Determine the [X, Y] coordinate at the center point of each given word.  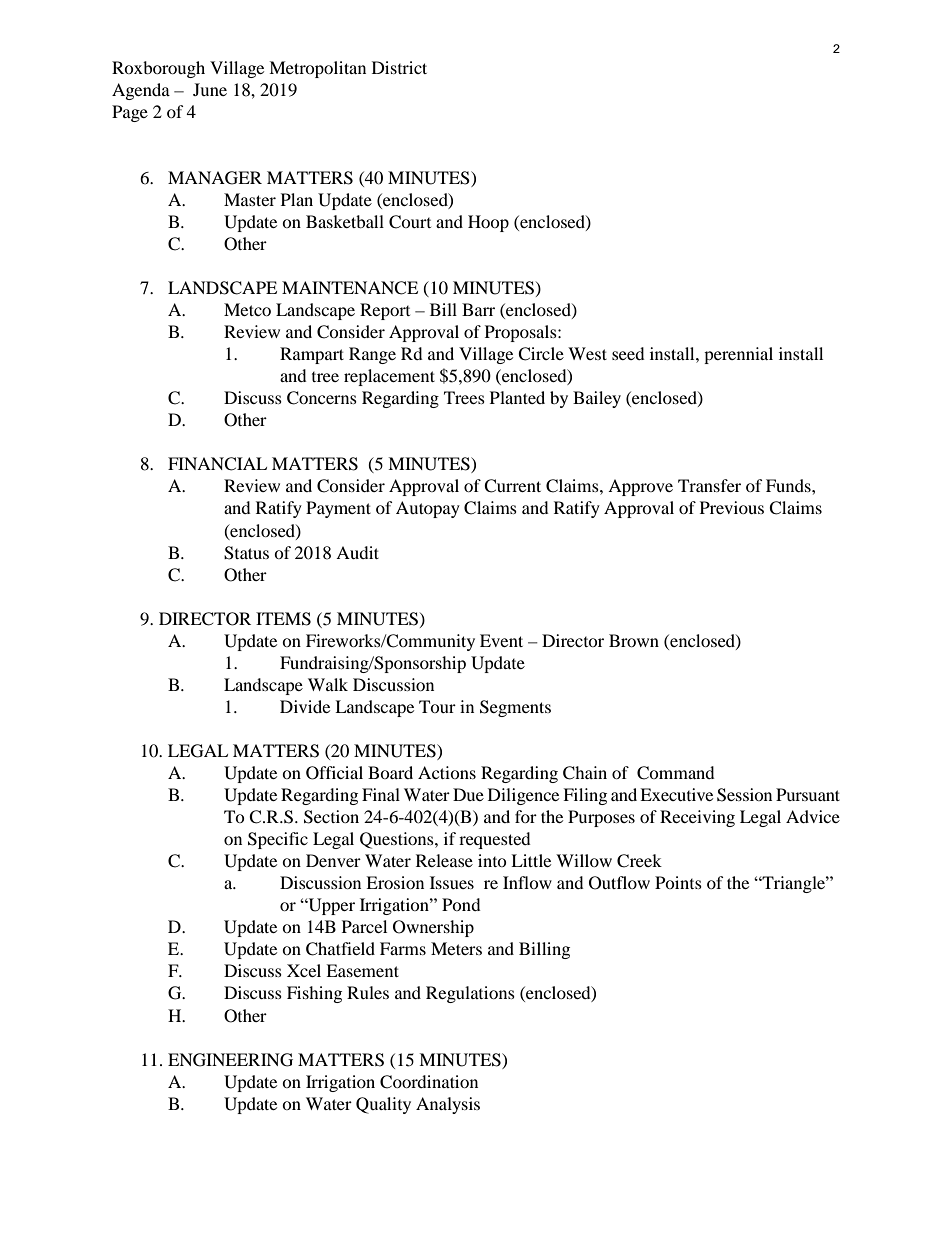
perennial [738, 355]
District [399, 67]
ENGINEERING [230, 1060]
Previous [732, 507]
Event [501, 640]
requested [495, 840]
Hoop [488, 223]
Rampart [312, 355]
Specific [278, 840]
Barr [478, 309]
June [210, 89]
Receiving [697, 818]
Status [246, 553]
